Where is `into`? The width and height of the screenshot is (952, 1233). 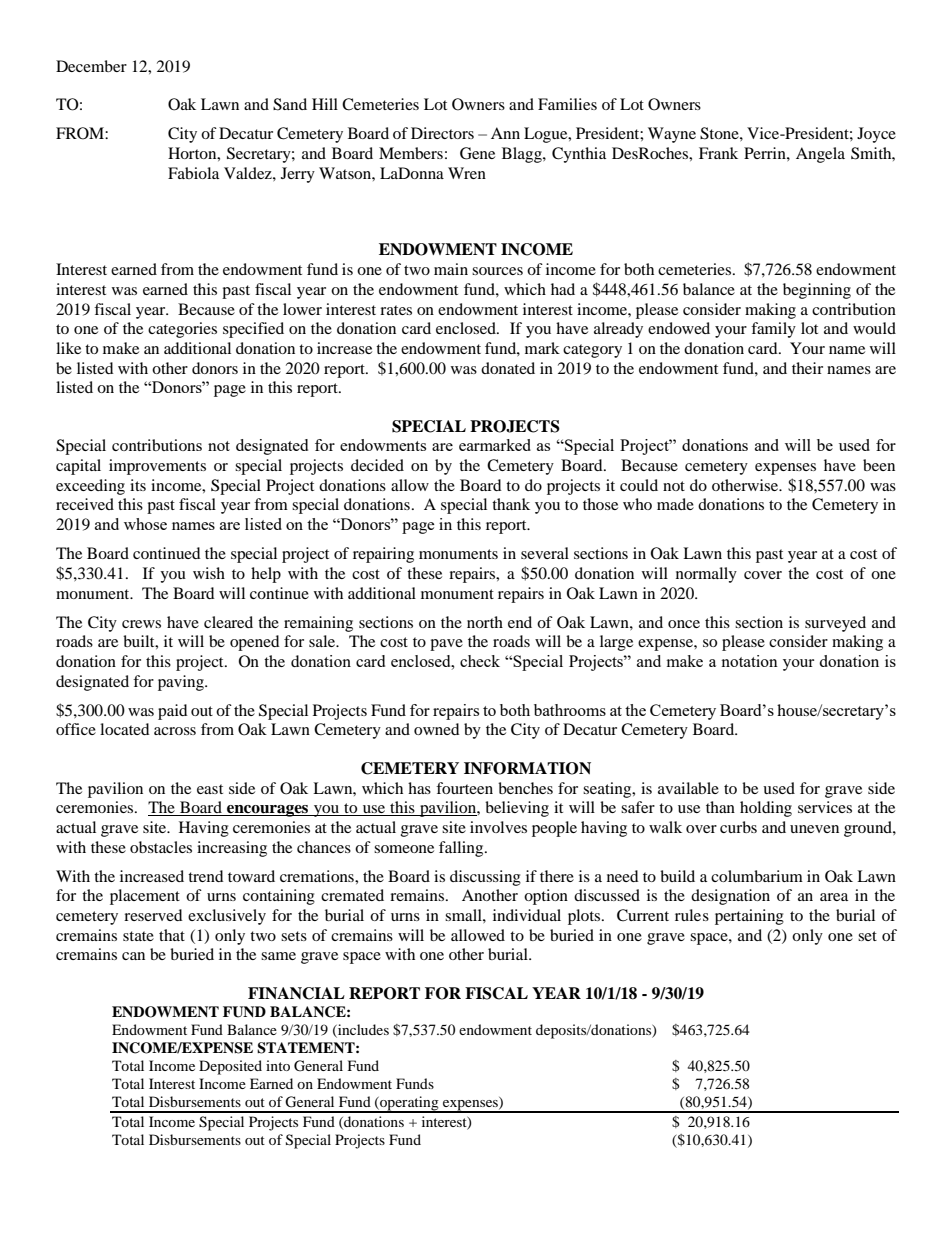
into is located at coordinates (278, 1065).
